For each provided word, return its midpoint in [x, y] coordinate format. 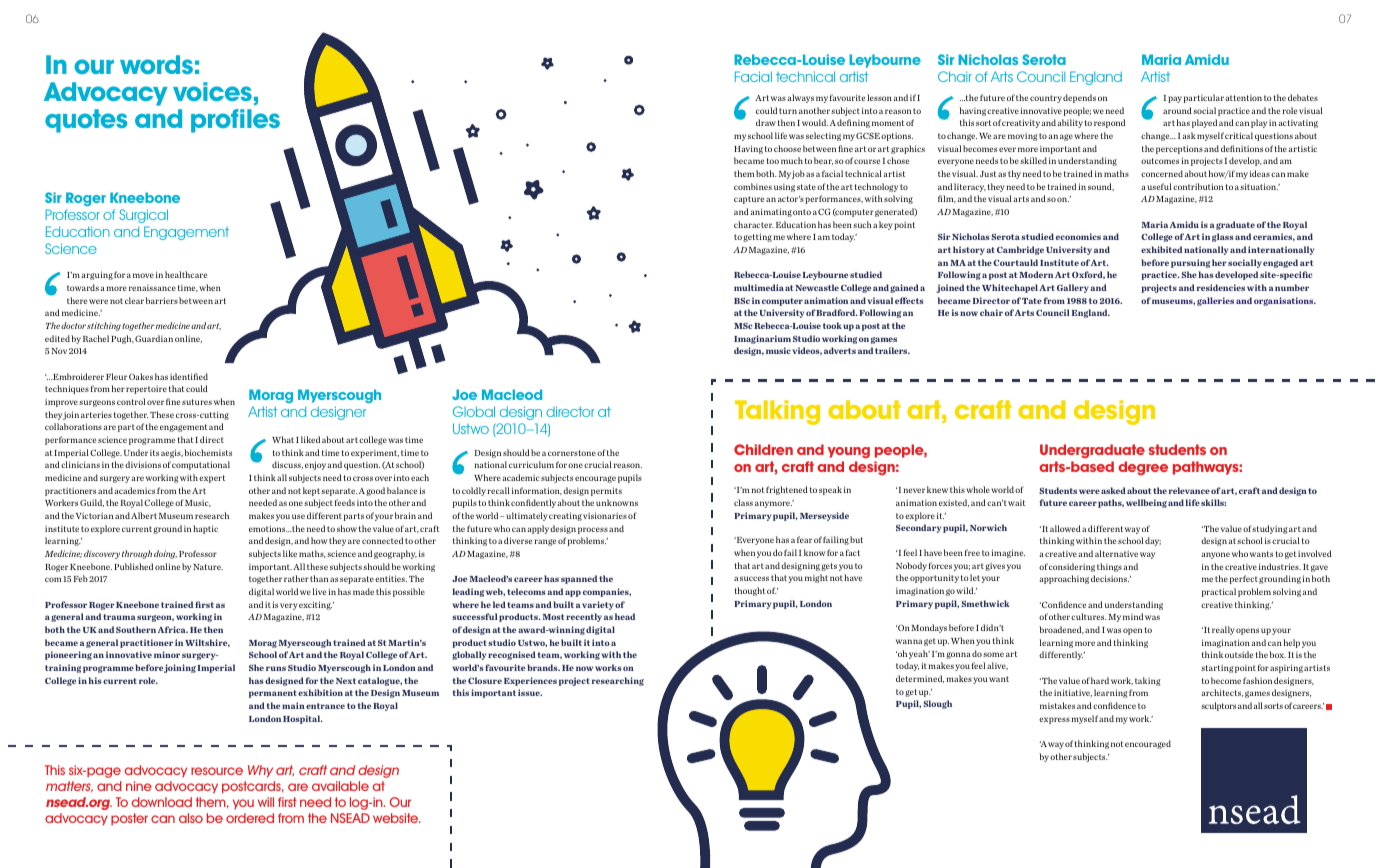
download [162, 802]
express [1054, 720]
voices [212, 91]
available [340, 786]
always [801, 98]
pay [1175, 99]
